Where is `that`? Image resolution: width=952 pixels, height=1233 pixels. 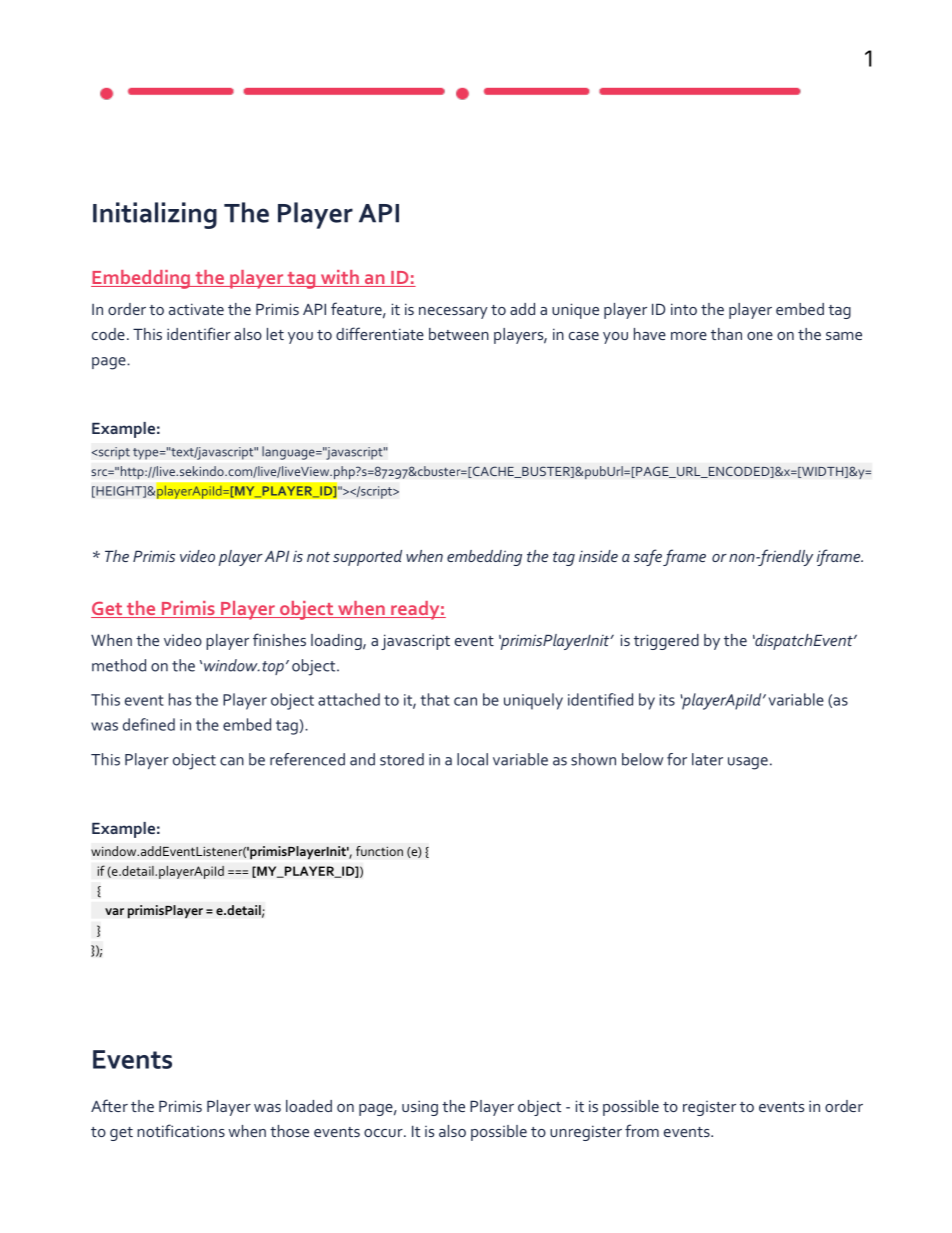
that is located at coordinates (435, 699).
